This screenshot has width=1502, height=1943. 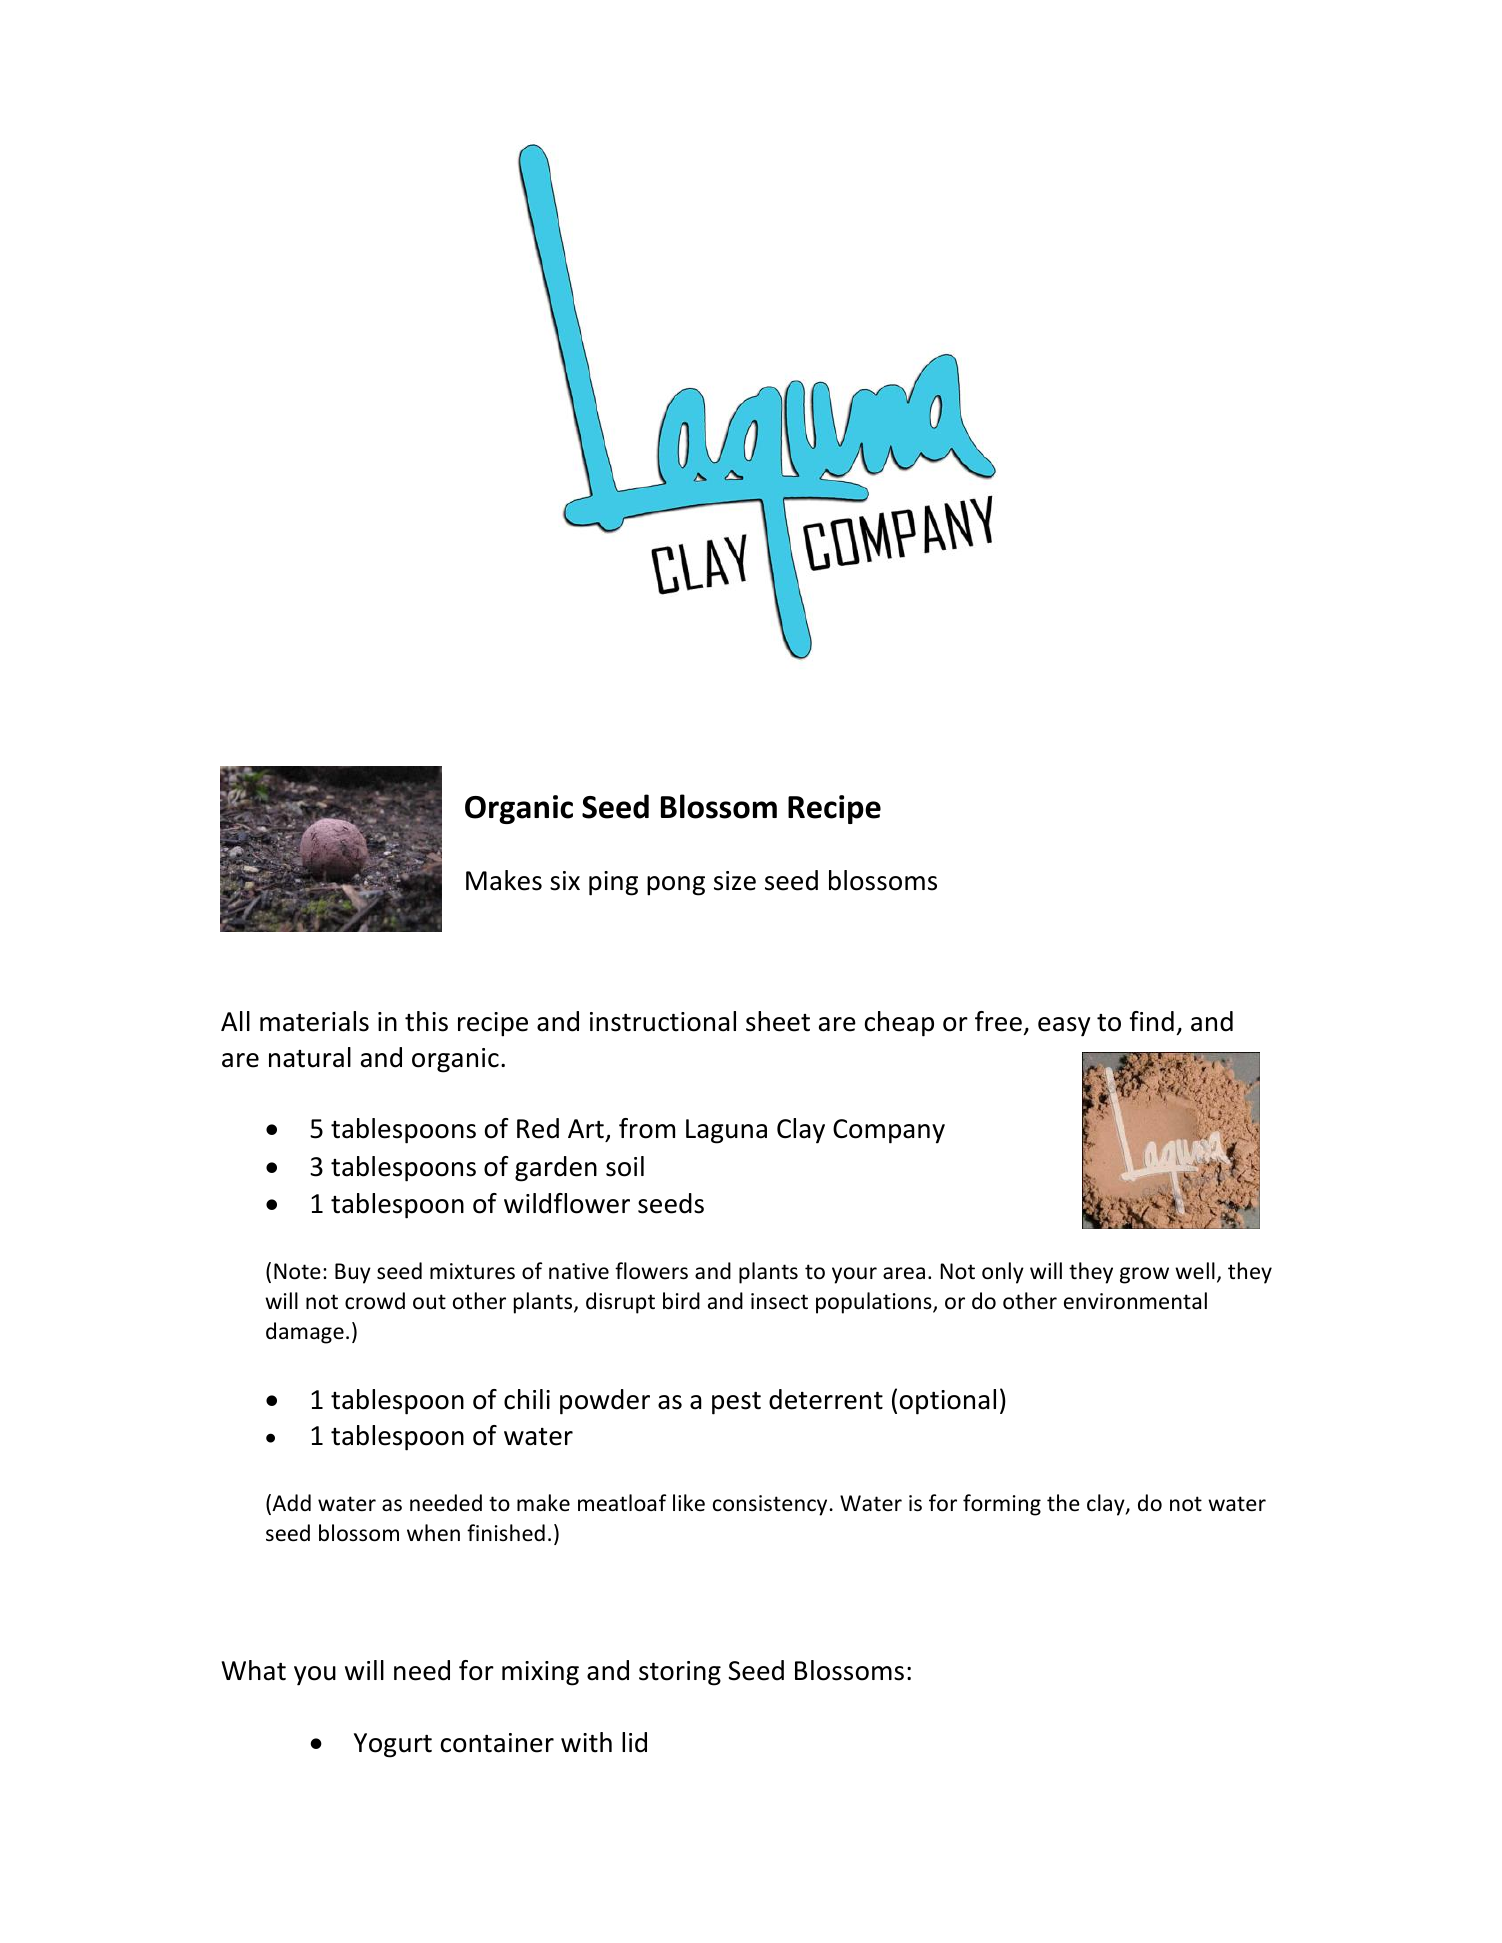 What do you see at coordinates (290, 1504) in the screenshot?
I see `Add` at bounding box center [290, 1504].
